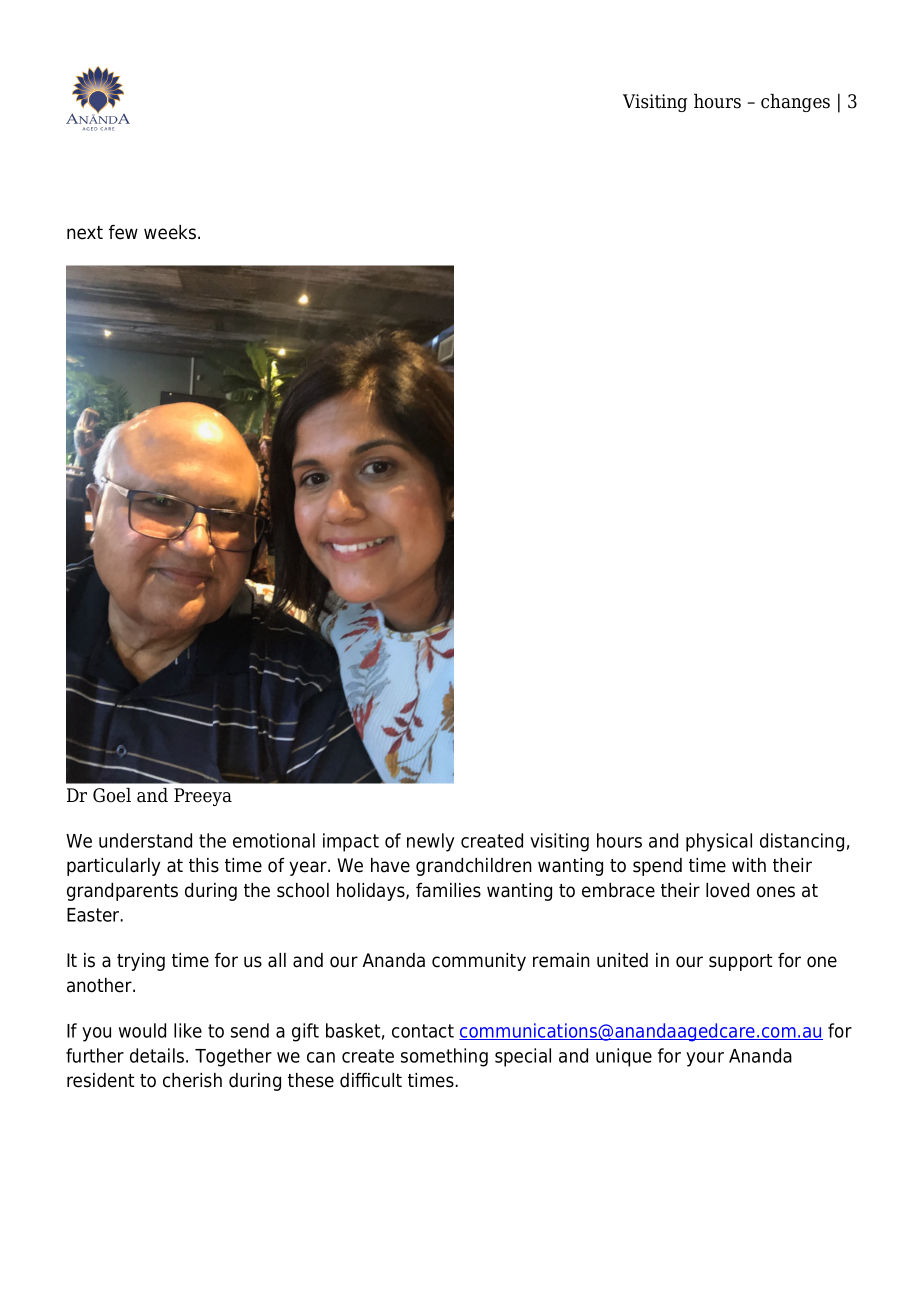 Image resolution: width=924 pixels, height=1308 pixels. I want to click on weeks, so click(170, 232).
